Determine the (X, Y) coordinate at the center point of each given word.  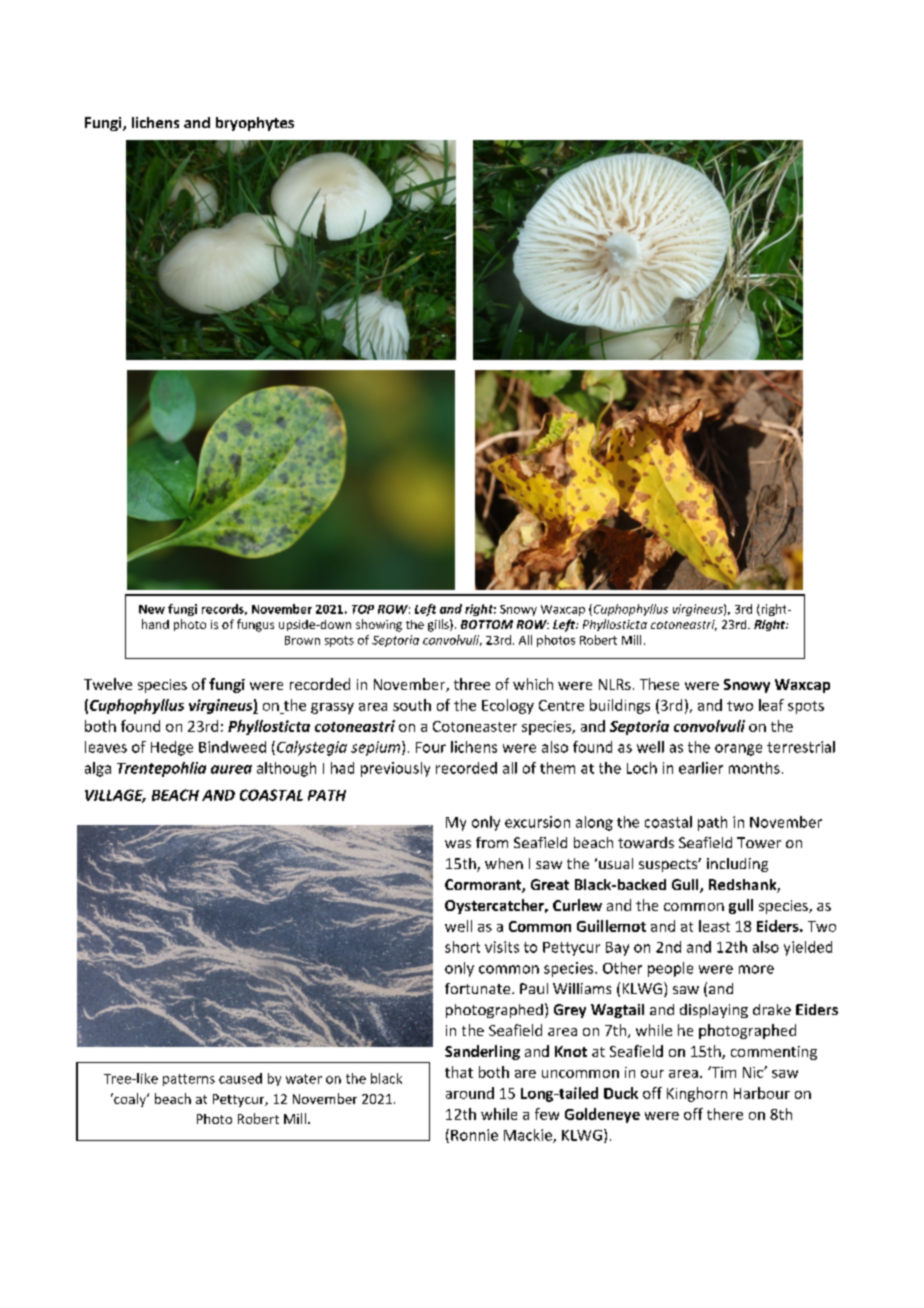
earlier (701, 768)
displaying (714, 1011)
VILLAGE (115, 796)
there (725, 1114)
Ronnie (474, 1135)
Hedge (172, 748)
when (504, 863)
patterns (189, 1080)
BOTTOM (487, 624)
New (152, 609)
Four (431, 747)
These (659, 684)
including (737, 865)
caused (240, 1078)
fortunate (479, 988)
